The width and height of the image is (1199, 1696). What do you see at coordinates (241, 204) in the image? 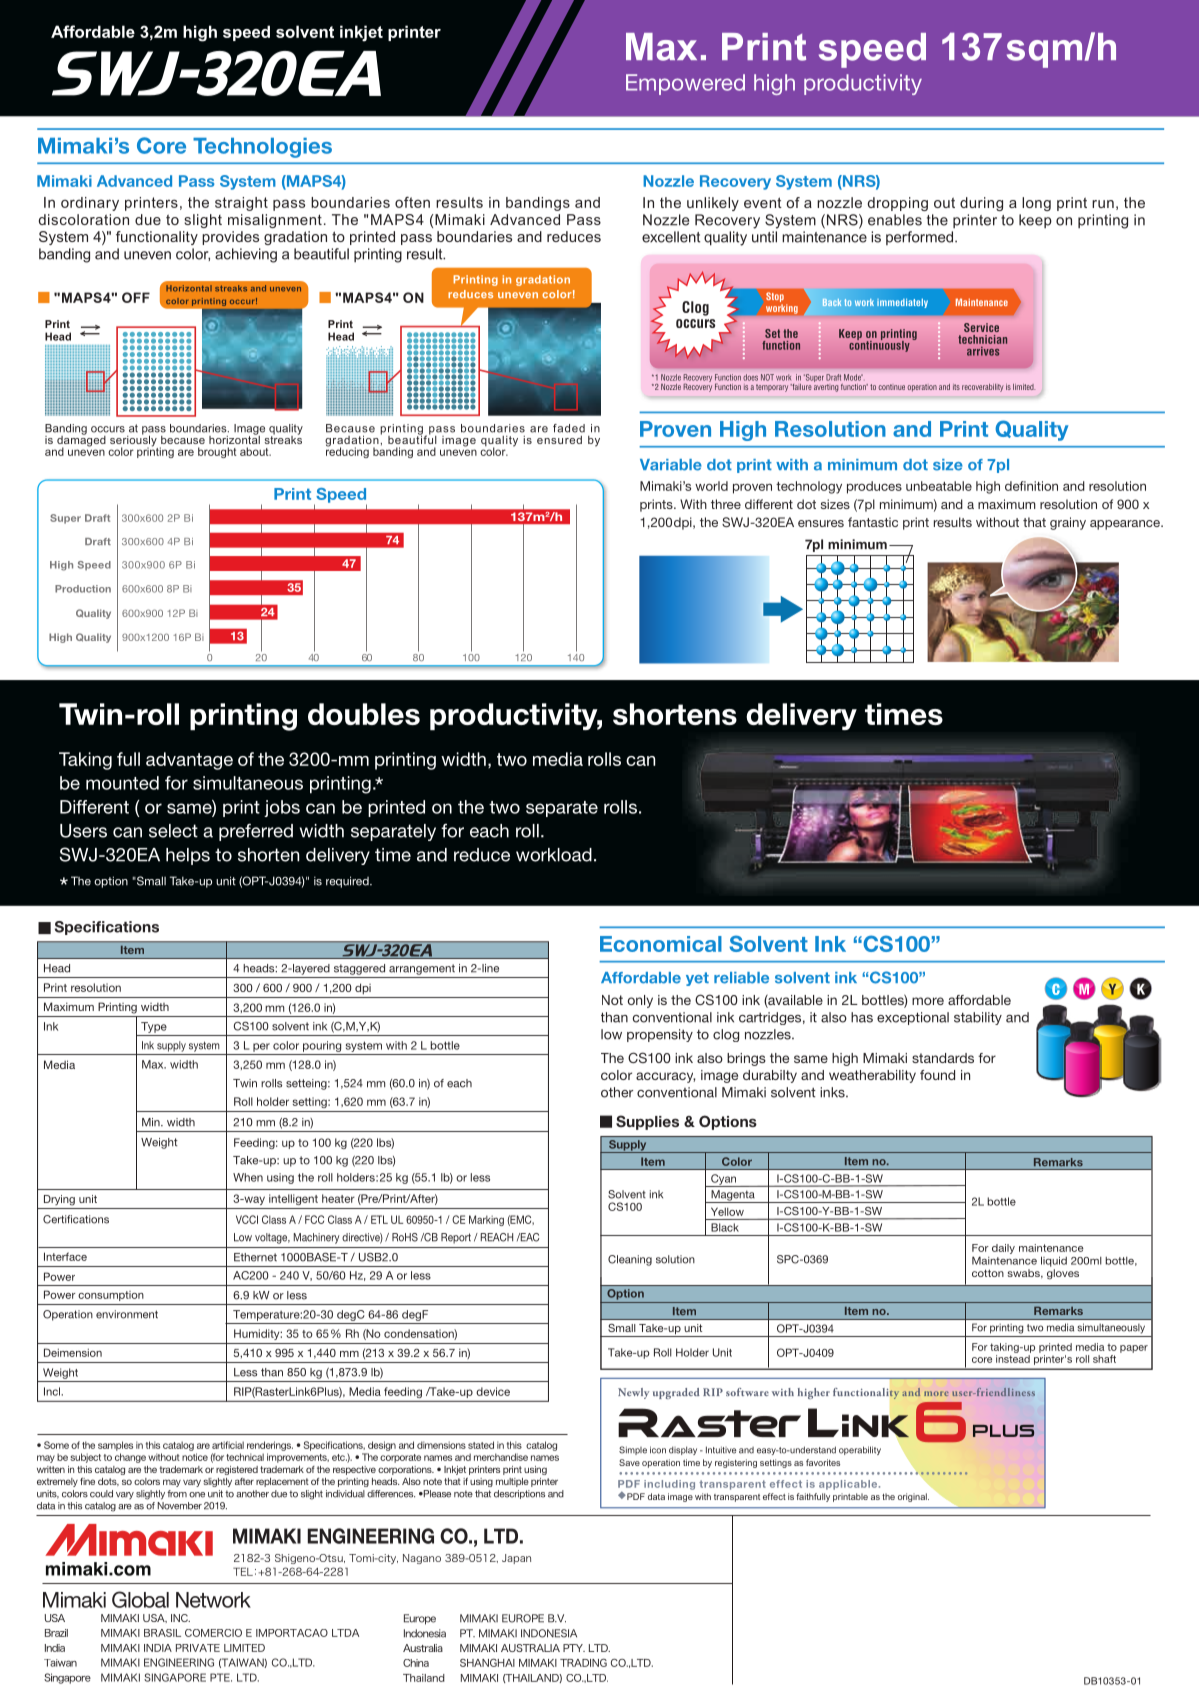
I see `straight` at bounding box center [241, 204].
